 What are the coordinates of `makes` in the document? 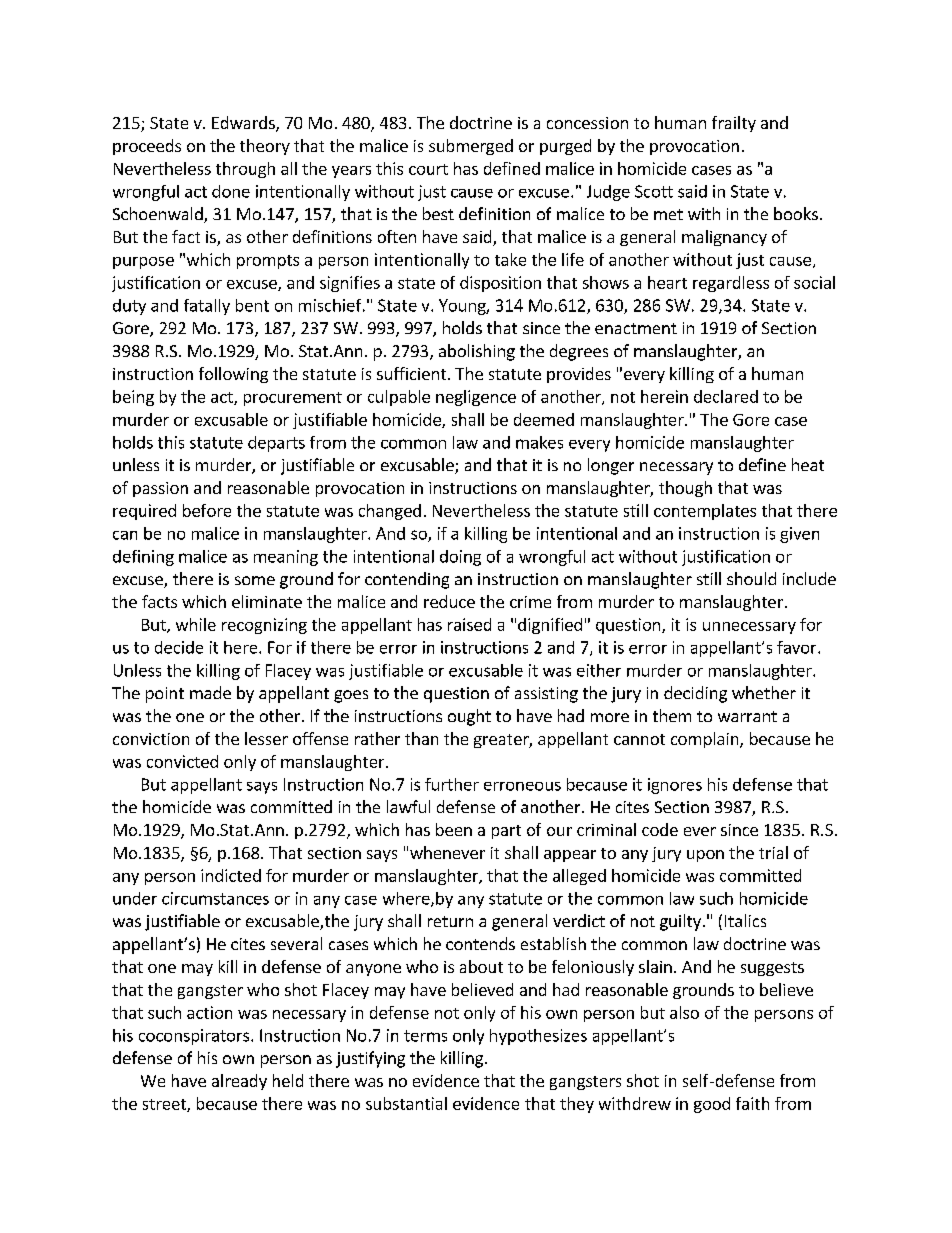 It's located at (539, 442).
